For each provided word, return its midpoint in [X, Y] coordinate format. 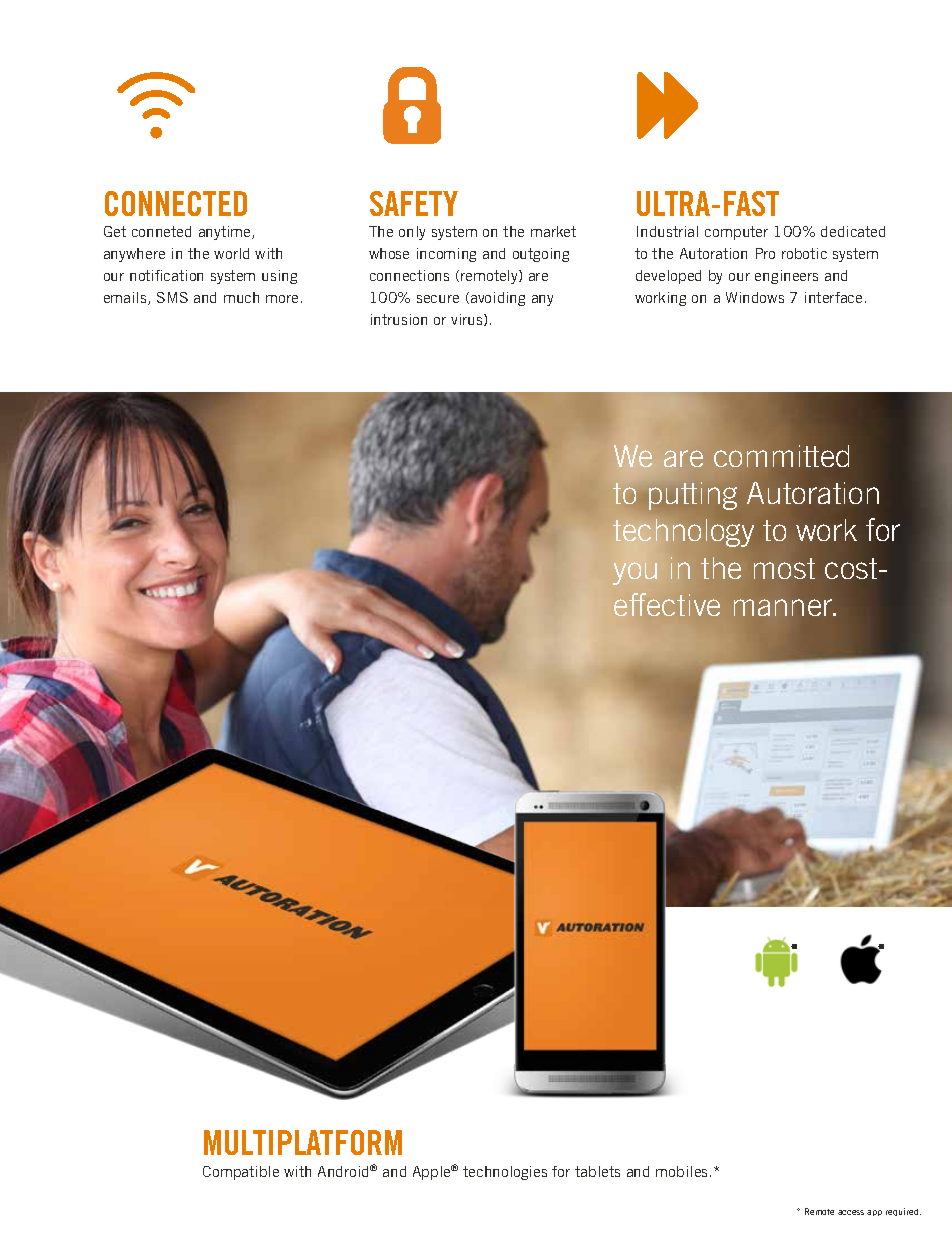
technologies [505, 1173]
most [784, 568]
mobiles [683, 1171]
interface [833, 297]
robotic [804, 253]
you [635, 573]
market [553, 231]
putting [693, 496]
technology [683, 534]
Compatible [241, 1173]
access [851, 1212]
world [231, 253]
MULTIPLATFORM [303, 1142]
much [241, 297]
